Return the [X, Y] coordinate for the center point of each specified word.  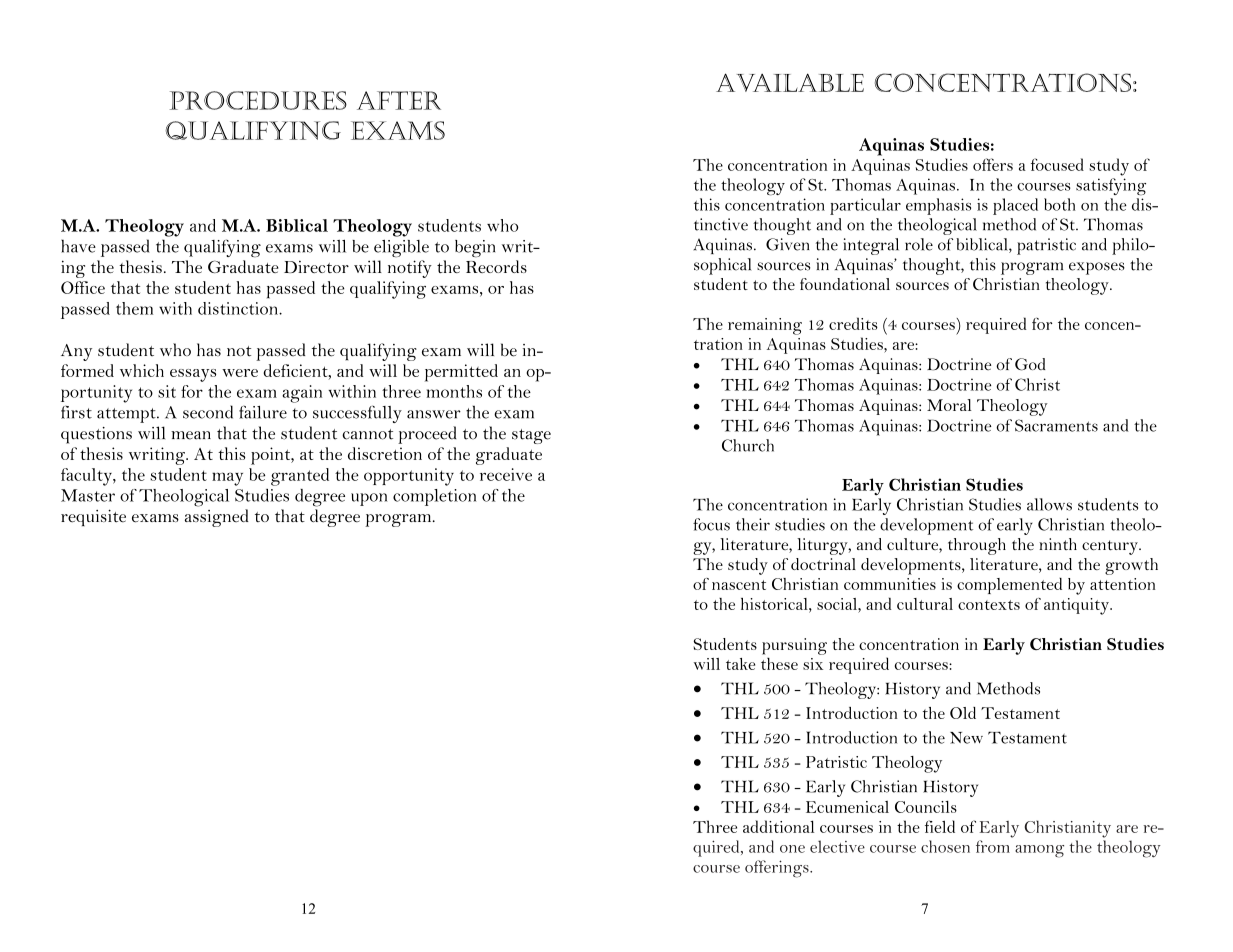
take [740, 664]
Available [790, 82]
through [977, 546]
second [208, 412]
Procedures [258, 100]
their [753, 524]
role [919, 244]
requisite [93, 517]
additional [778, 826]
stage [531, 436]
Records [496, 266]
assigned [217, 518]
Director [316, 267]
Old [963, 713]
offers [993, 164]
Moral [949, 405]
